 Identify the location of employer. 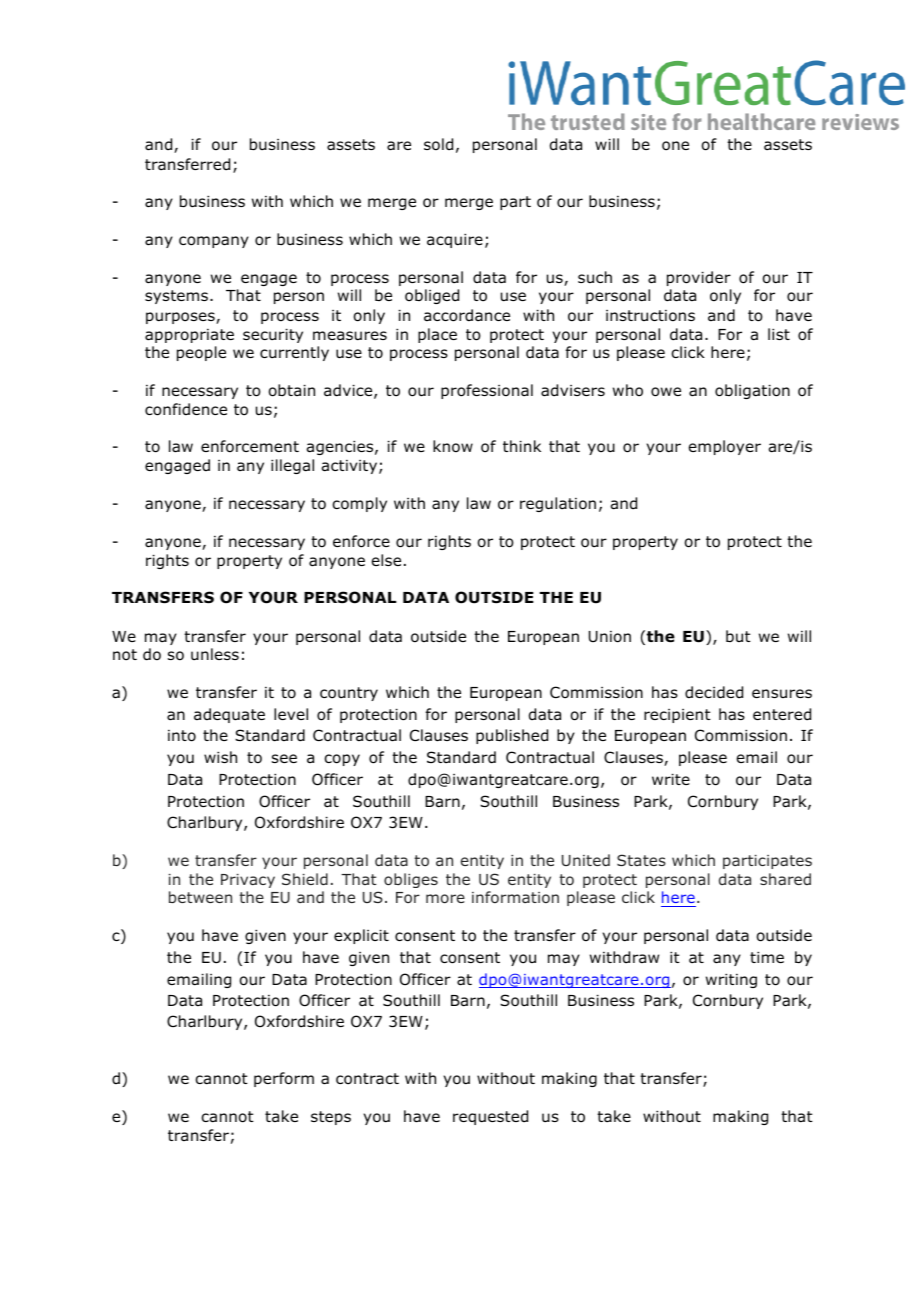
(725, 447).
